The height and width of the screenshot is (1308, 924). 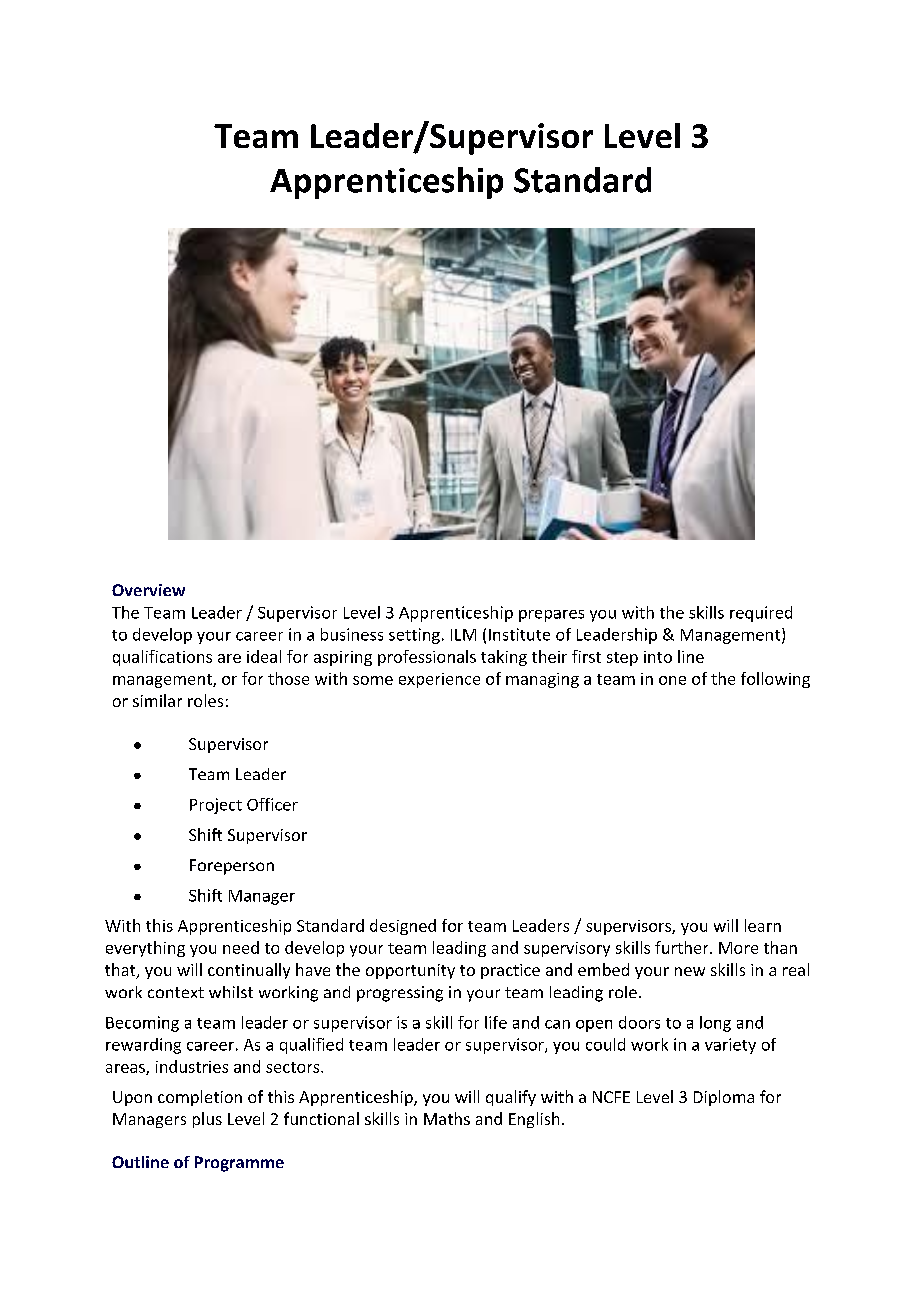 What do you see at coordinates (403, 927) in the screenshot?
I see `designed` at bounding box center [403, 927].
